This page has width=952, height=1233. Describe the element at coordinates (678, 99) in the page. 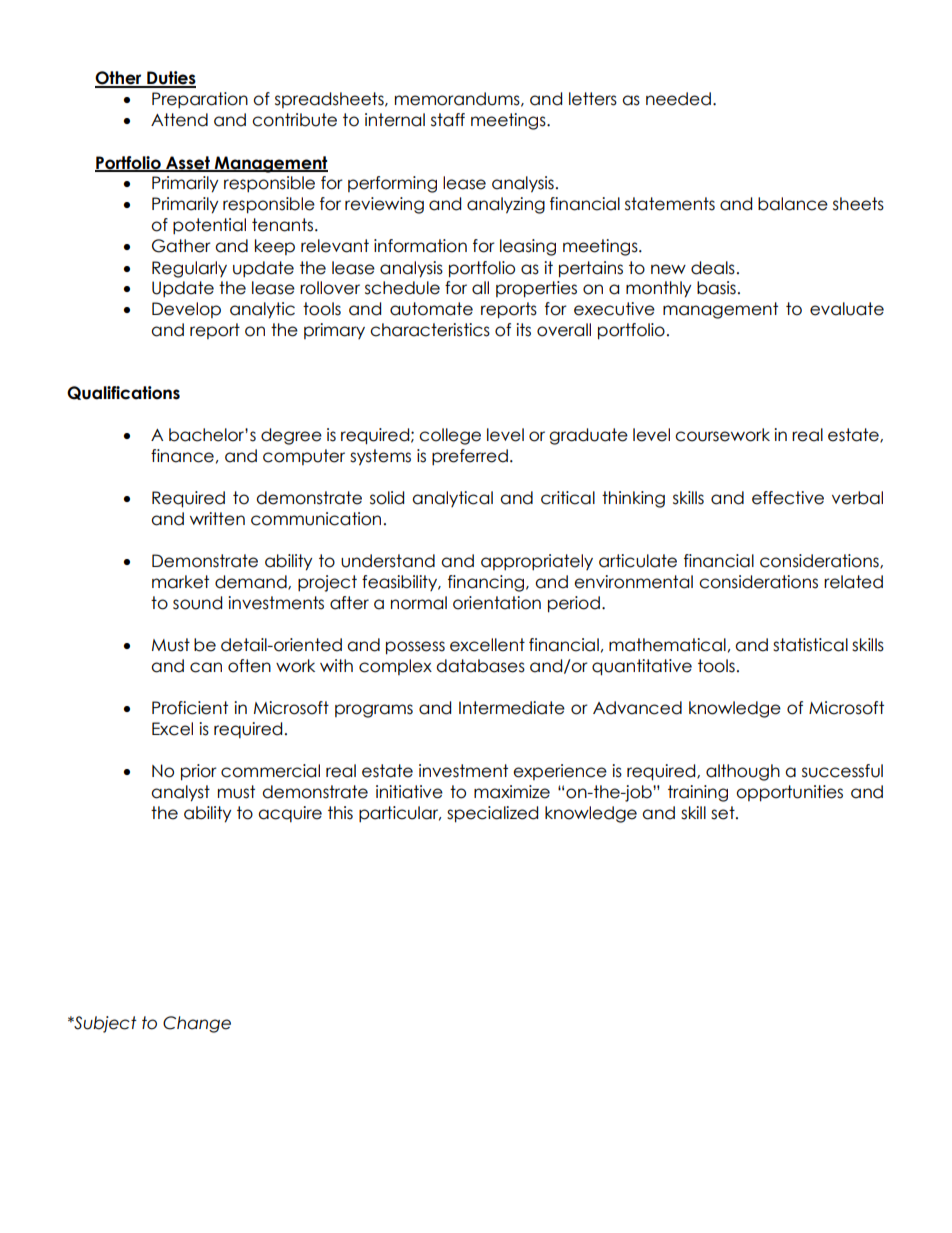

I see `needed` at that location.
